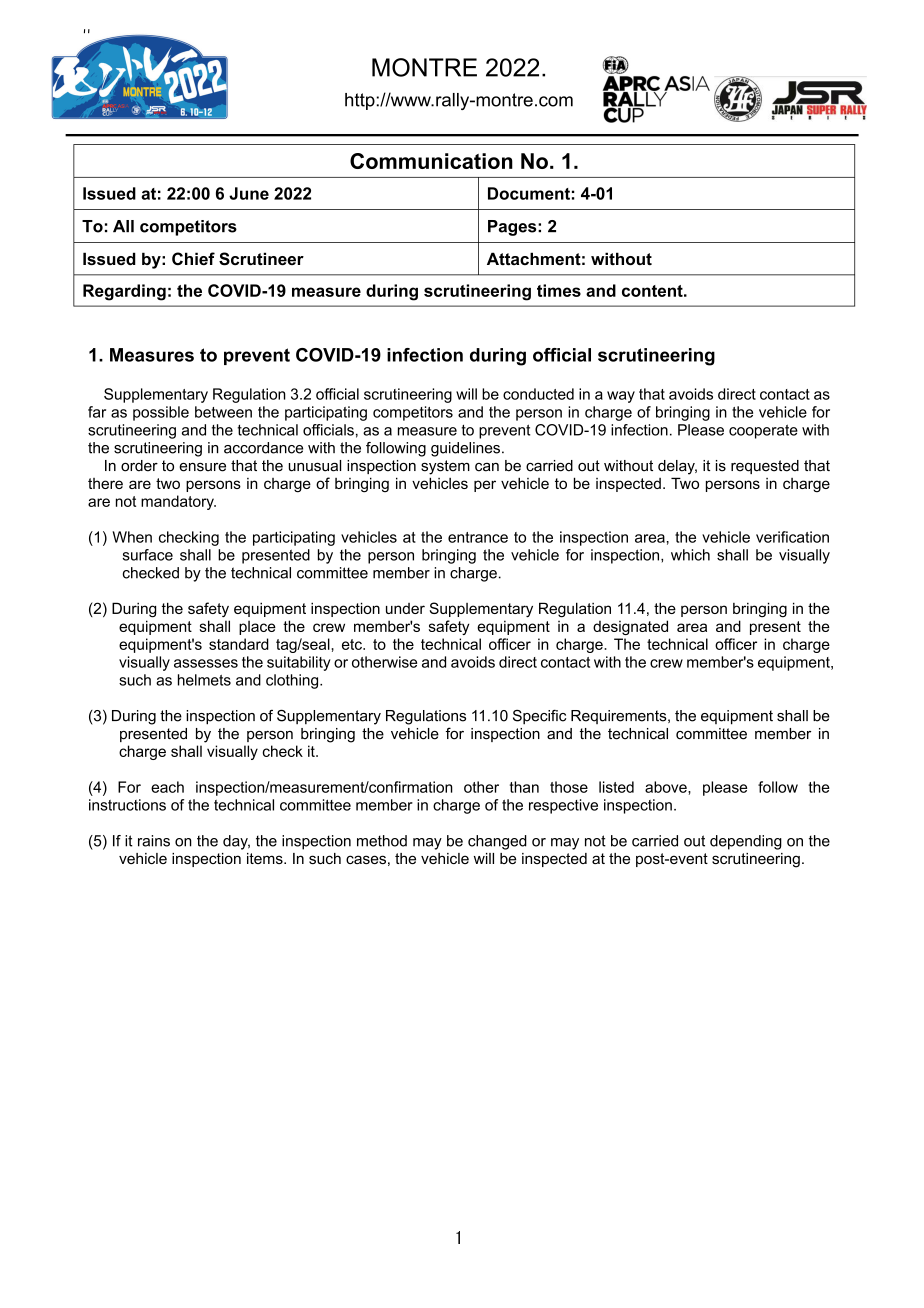  What do you see at coordinates (154, 841) in the image?
I see `rains` at bounding box center [154, 841].
